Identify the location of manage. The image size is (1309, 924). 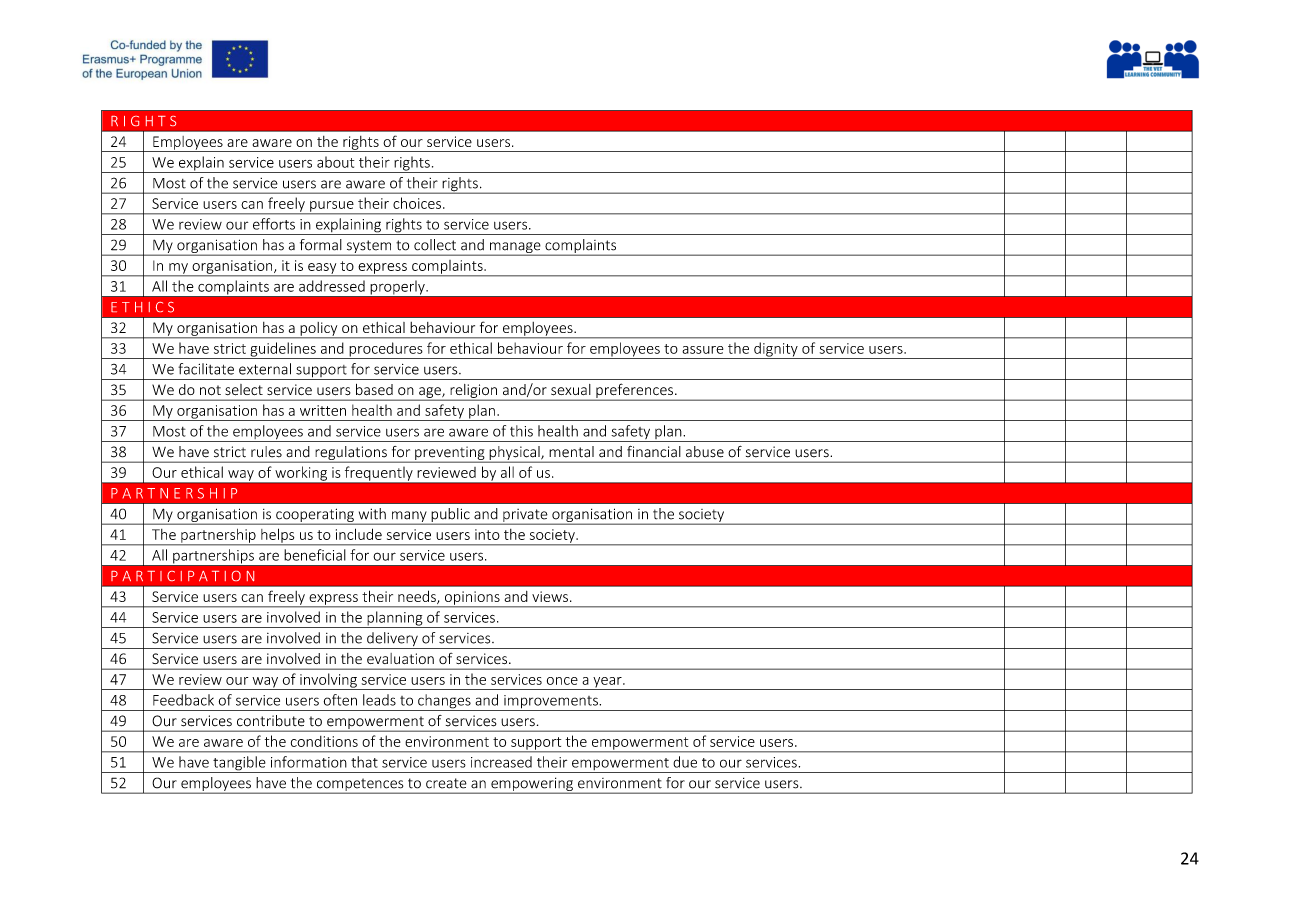
(515, 249).
